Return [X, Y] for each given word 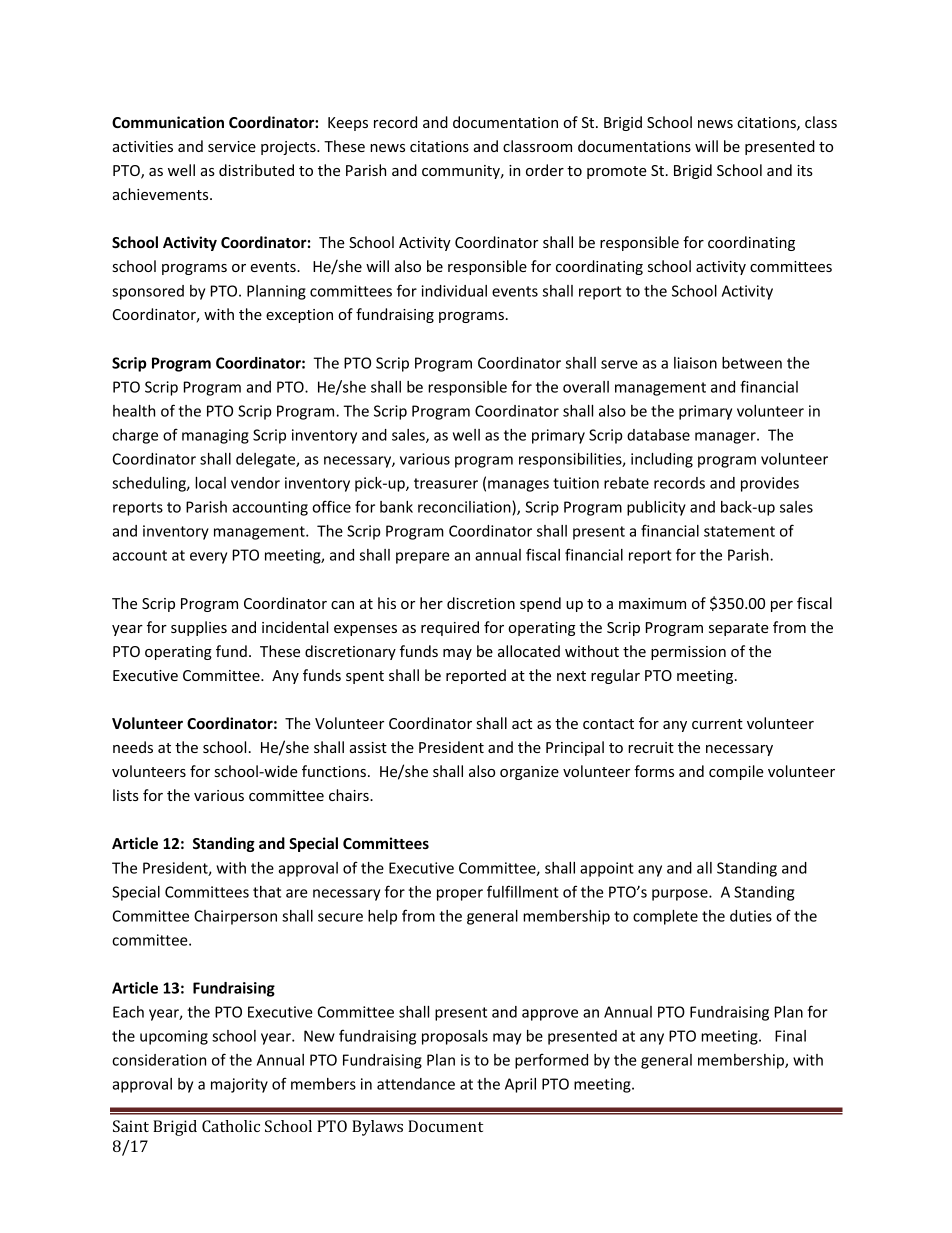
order [545, 170]
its [805, 170]
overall [586, 387]
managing [215, 436]
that [267, 892]
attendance [416, 1084]
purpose [681, 895]
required [450, 628]
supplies [199, 628]
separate [739, 629]
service [232, 146]
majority [239, 1085]
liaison [695, 363]
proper [460, 895]
